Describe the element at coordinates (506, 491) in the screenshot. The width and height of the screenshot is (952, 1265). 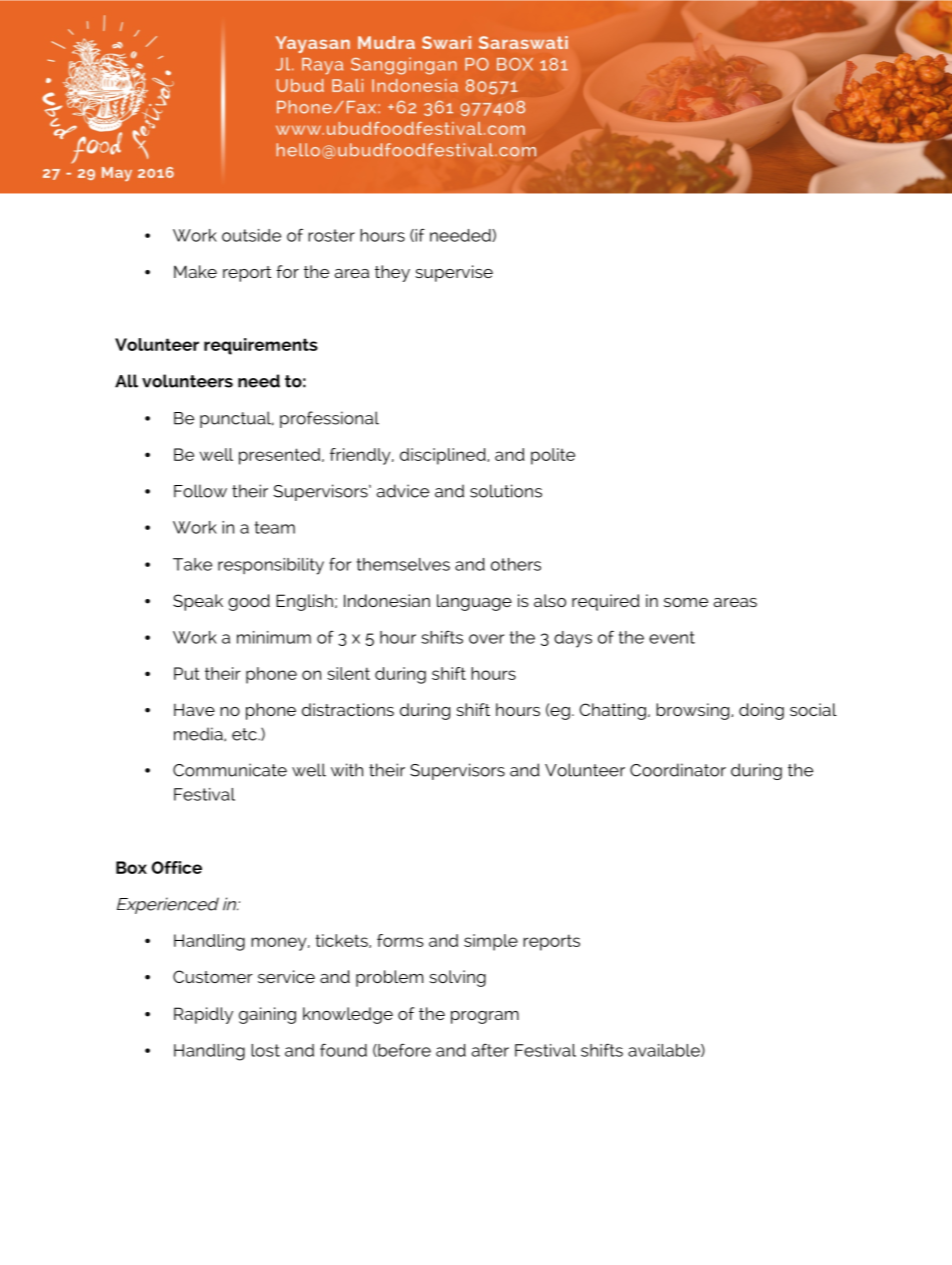
I see `solutions` at that location.
